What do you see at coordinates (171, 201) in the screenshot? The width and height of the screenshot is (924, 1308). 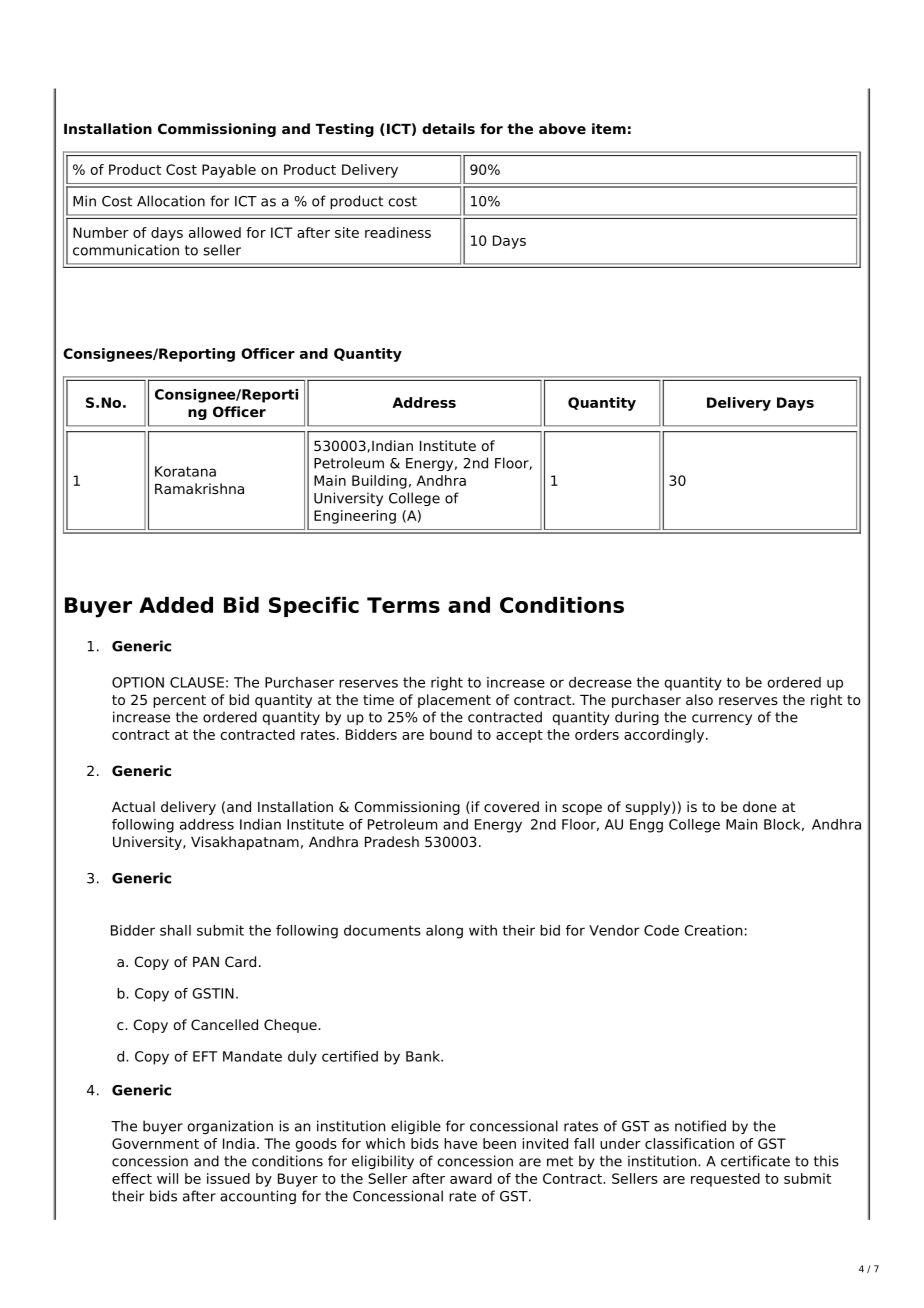 I see `Allocation` at bounding box center [171, 201].
